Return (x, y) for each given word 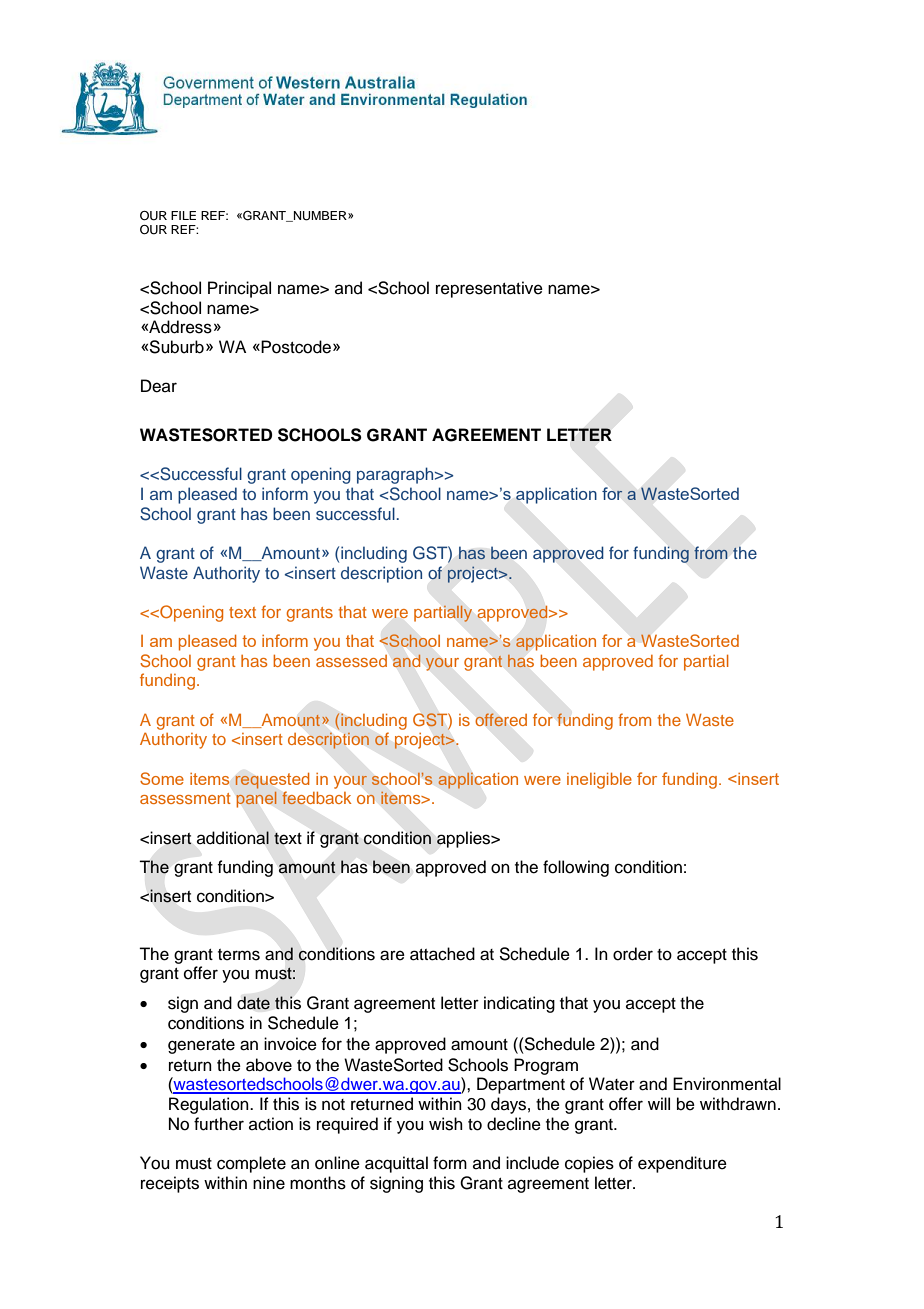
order (633, 954)
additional (233, 838)
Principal (239, 289)
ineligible (599, 781)
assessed (351, 661)
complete (251, 1164)
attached (442, 954)
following (576, 868)
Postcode (296, 347)
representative (489, 289)
